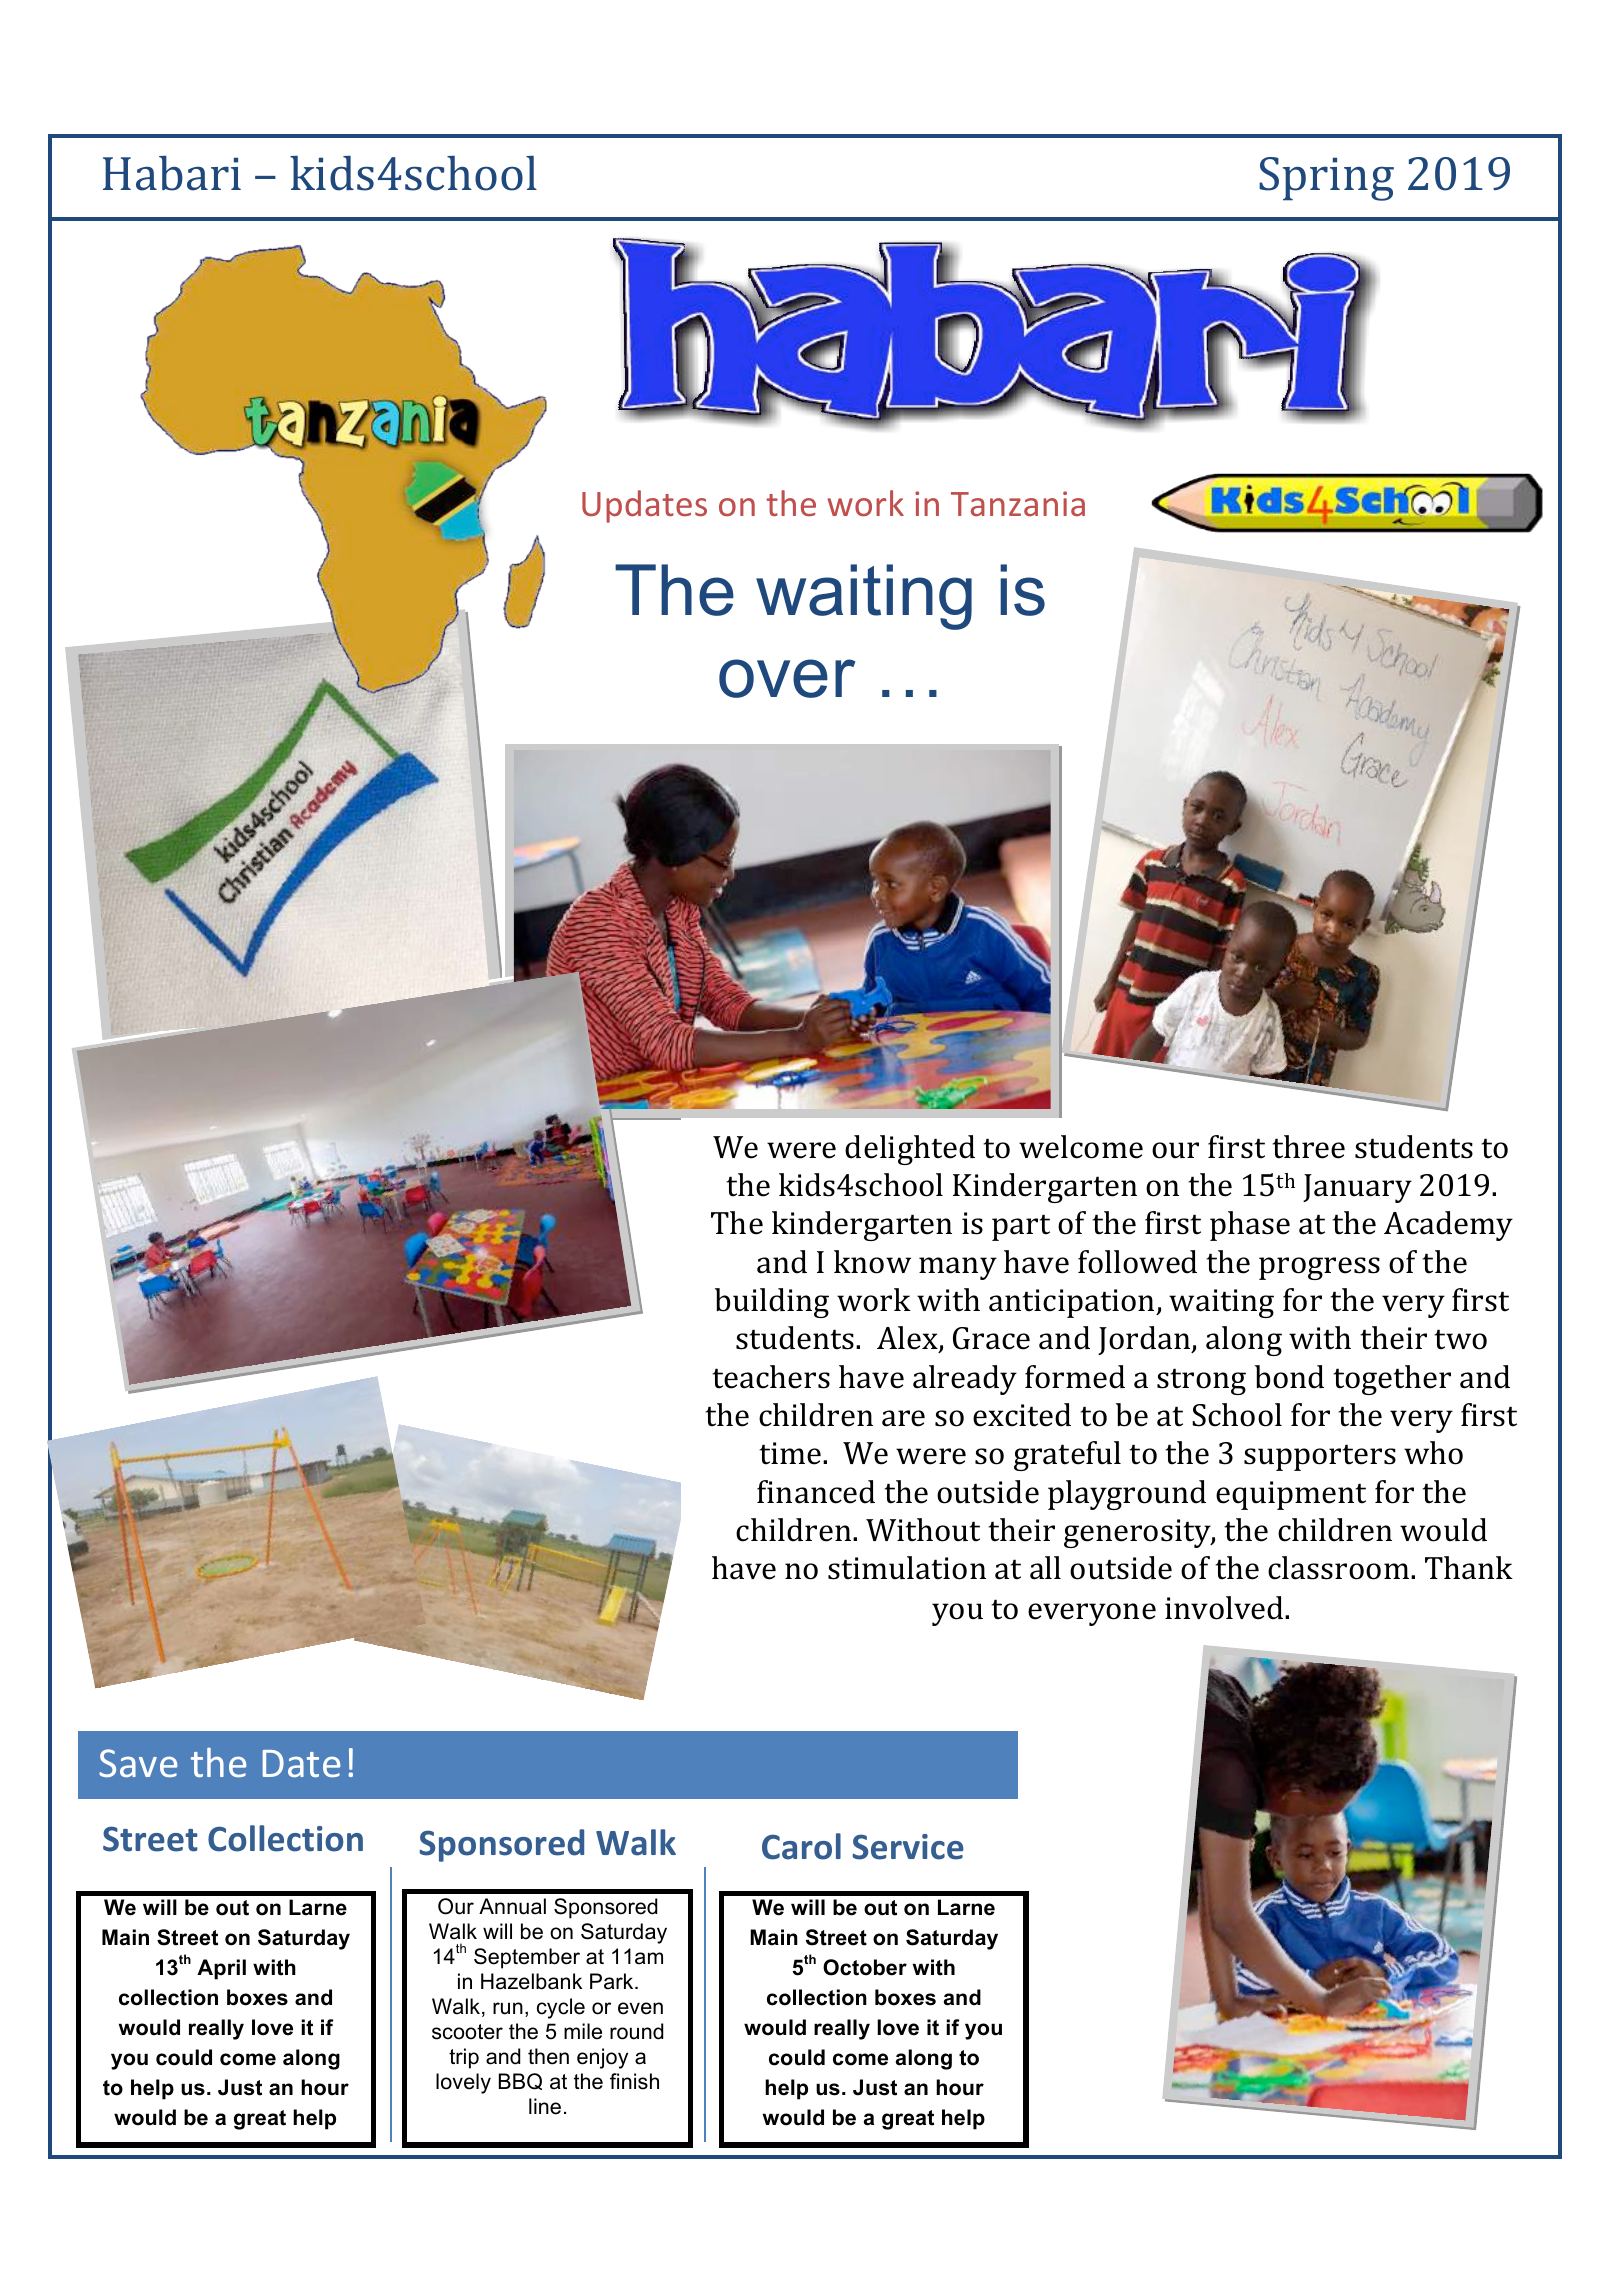  I want to click on three, so click(1308, 1147).
